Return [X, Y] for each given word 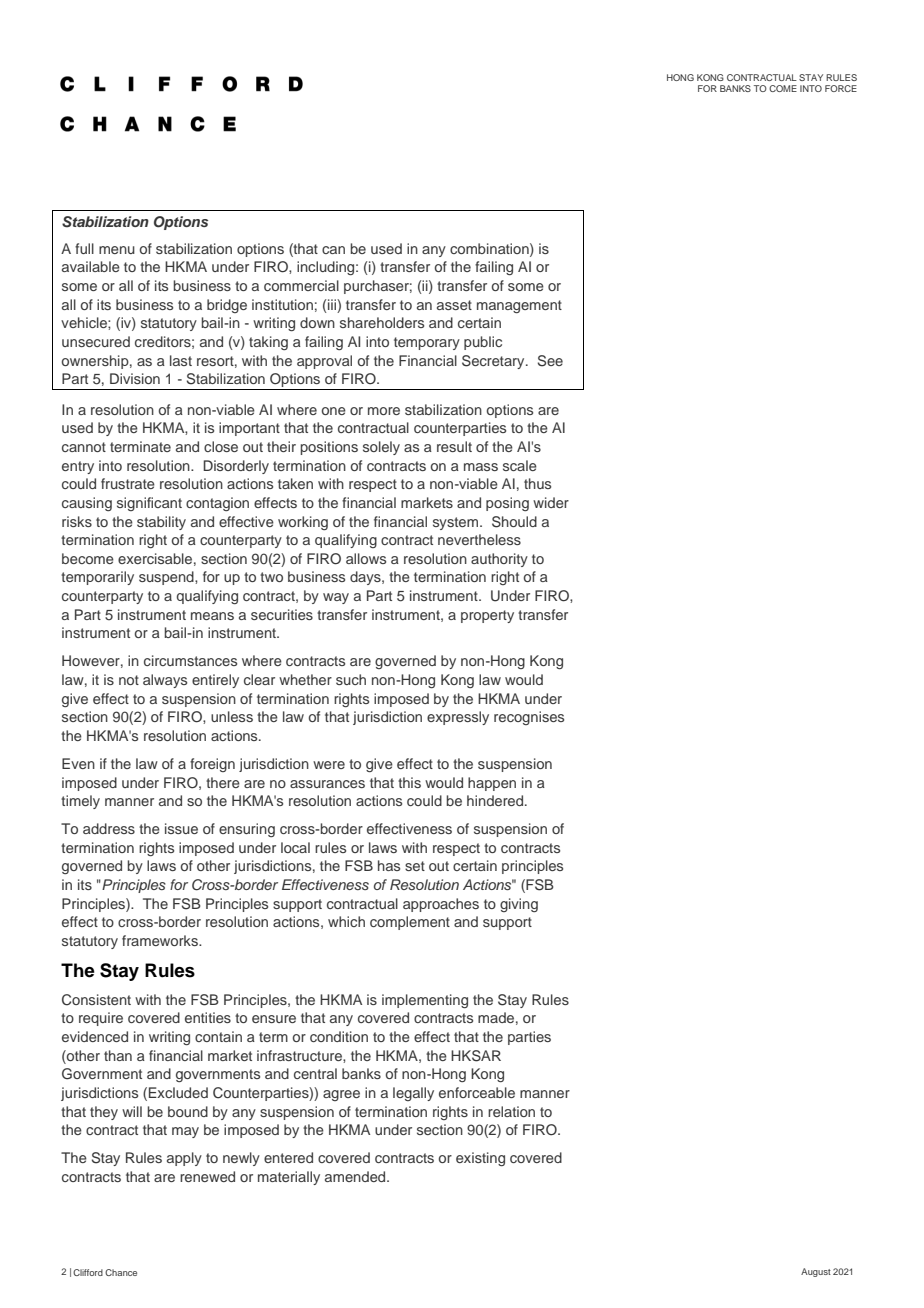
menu [117, 250]
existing [480, 1159]
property [487, 616]
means [212, 616]
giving [519, 905]
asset [454, 305]
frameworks [161, 940]
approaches [441, 905]
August [816, 1272]
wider [551, 502]
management [519, 306]
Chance [121, 1272]
